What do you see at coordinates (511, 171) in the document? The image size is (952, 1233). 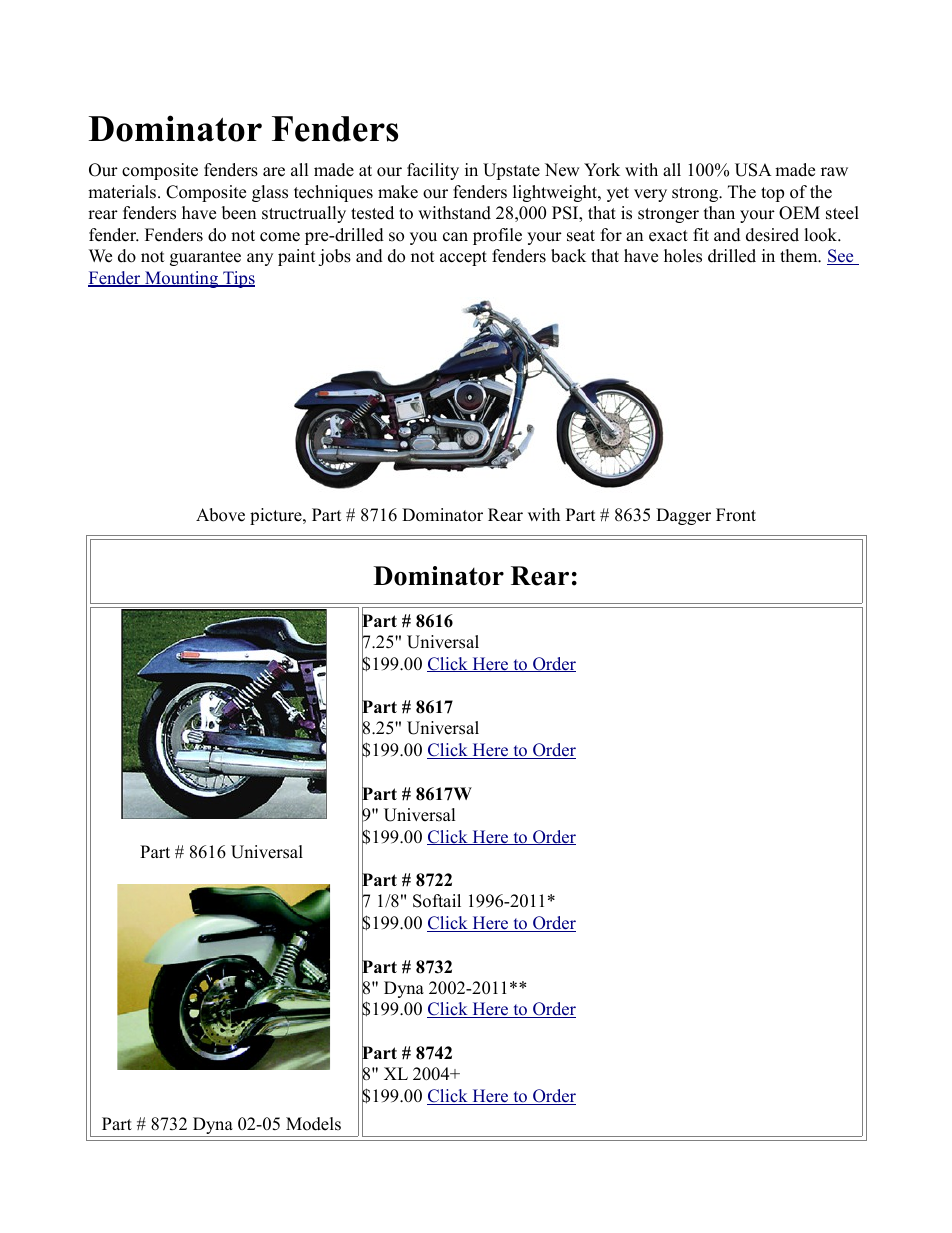 I see `Upstate` at bounding box center [511, 171].
